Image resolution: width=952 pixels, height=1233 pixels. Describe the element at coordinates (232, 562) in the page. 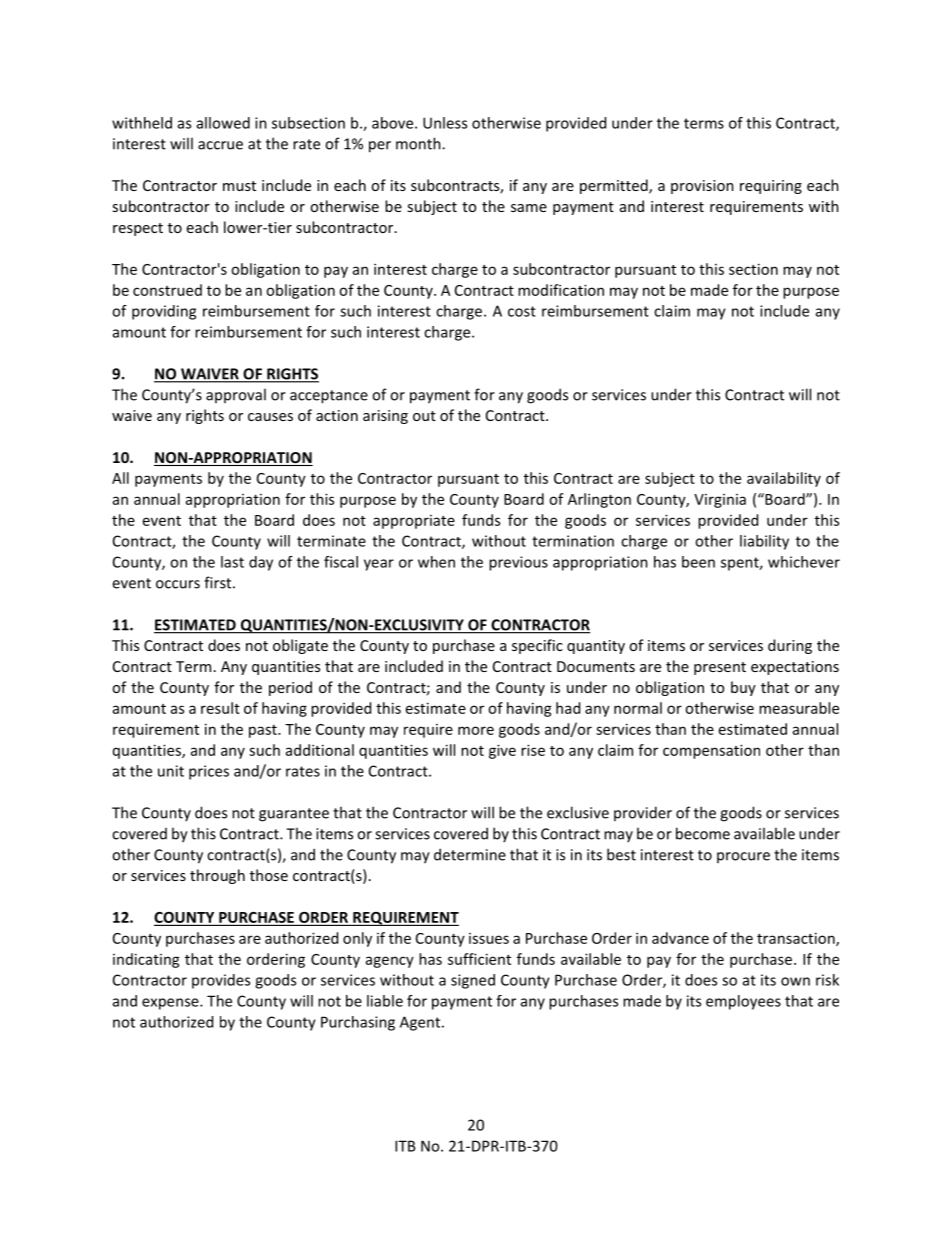

I see `last` at that location.
